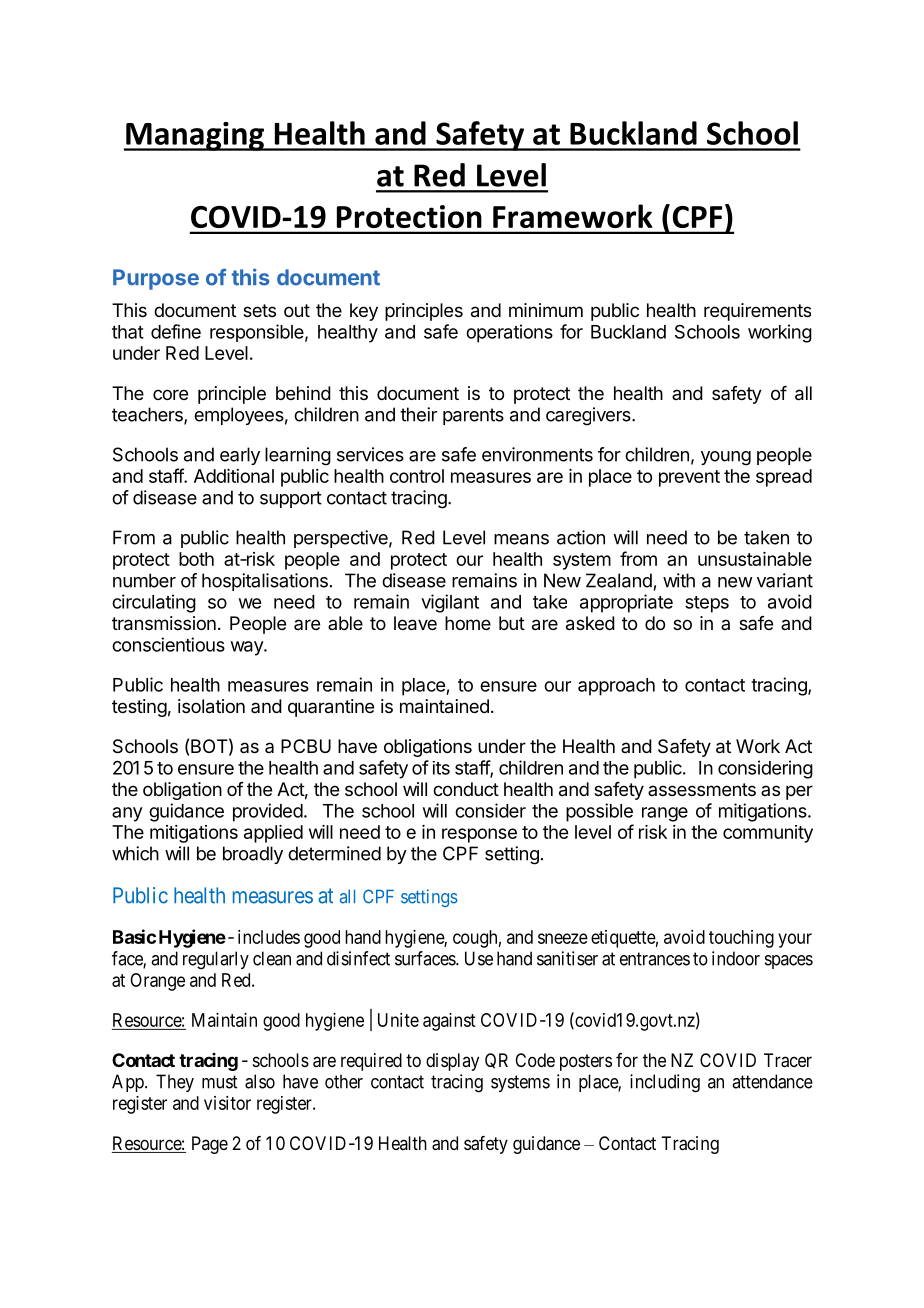  Describe the element at coordinates (195, 136) in the screenshot. I see `Managing` at that location.
